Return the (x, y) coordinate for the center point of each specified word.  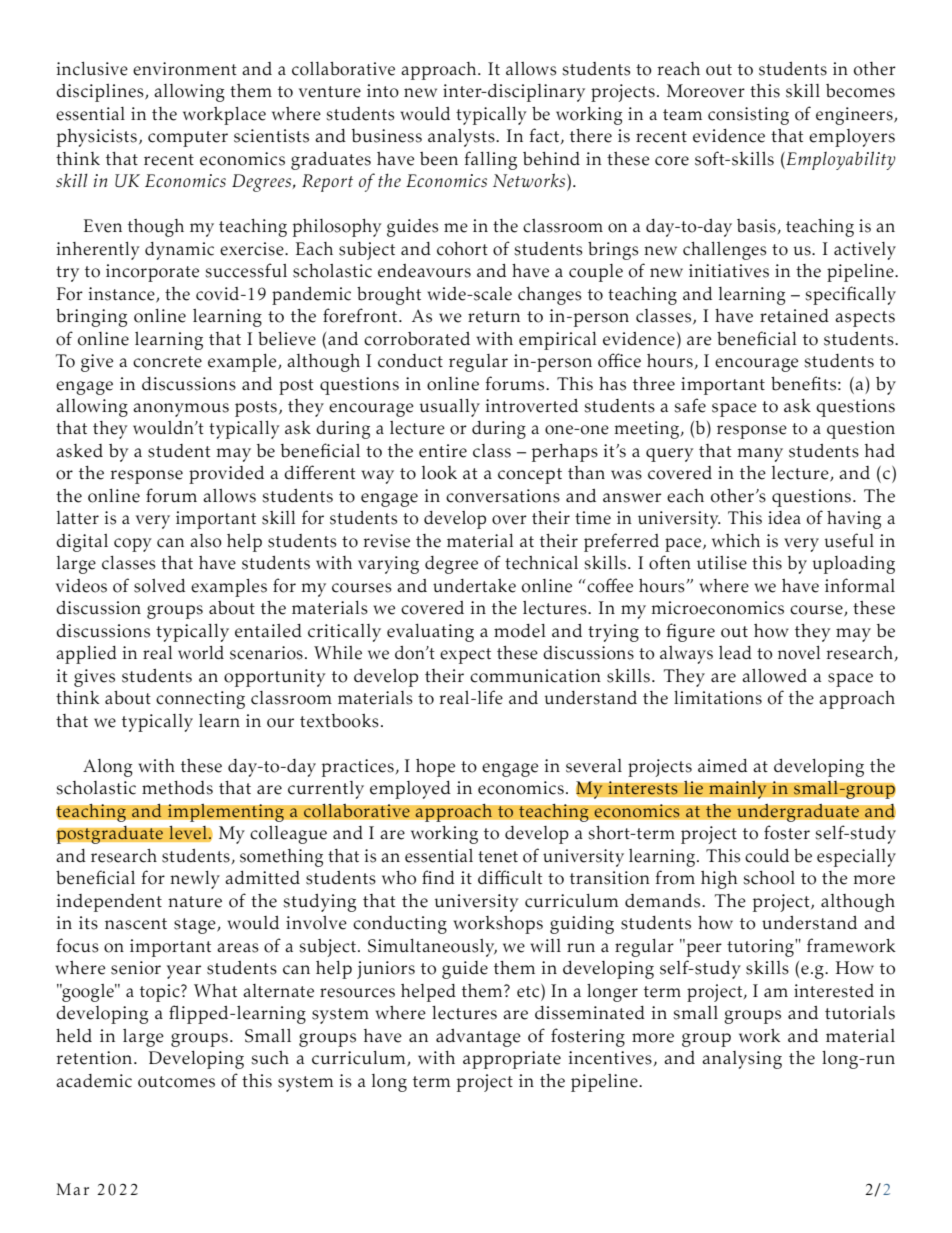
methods (177, 788)
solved (159, 586)
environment (185, 69)
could (767, 856)
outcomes (176, 1082)
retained (794, 316)
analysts (462, 138)
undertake (474, 586)
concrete (167, 362)
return (494, 317)
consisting (748, 116)
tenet (498, 857)
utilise (722, 563)
